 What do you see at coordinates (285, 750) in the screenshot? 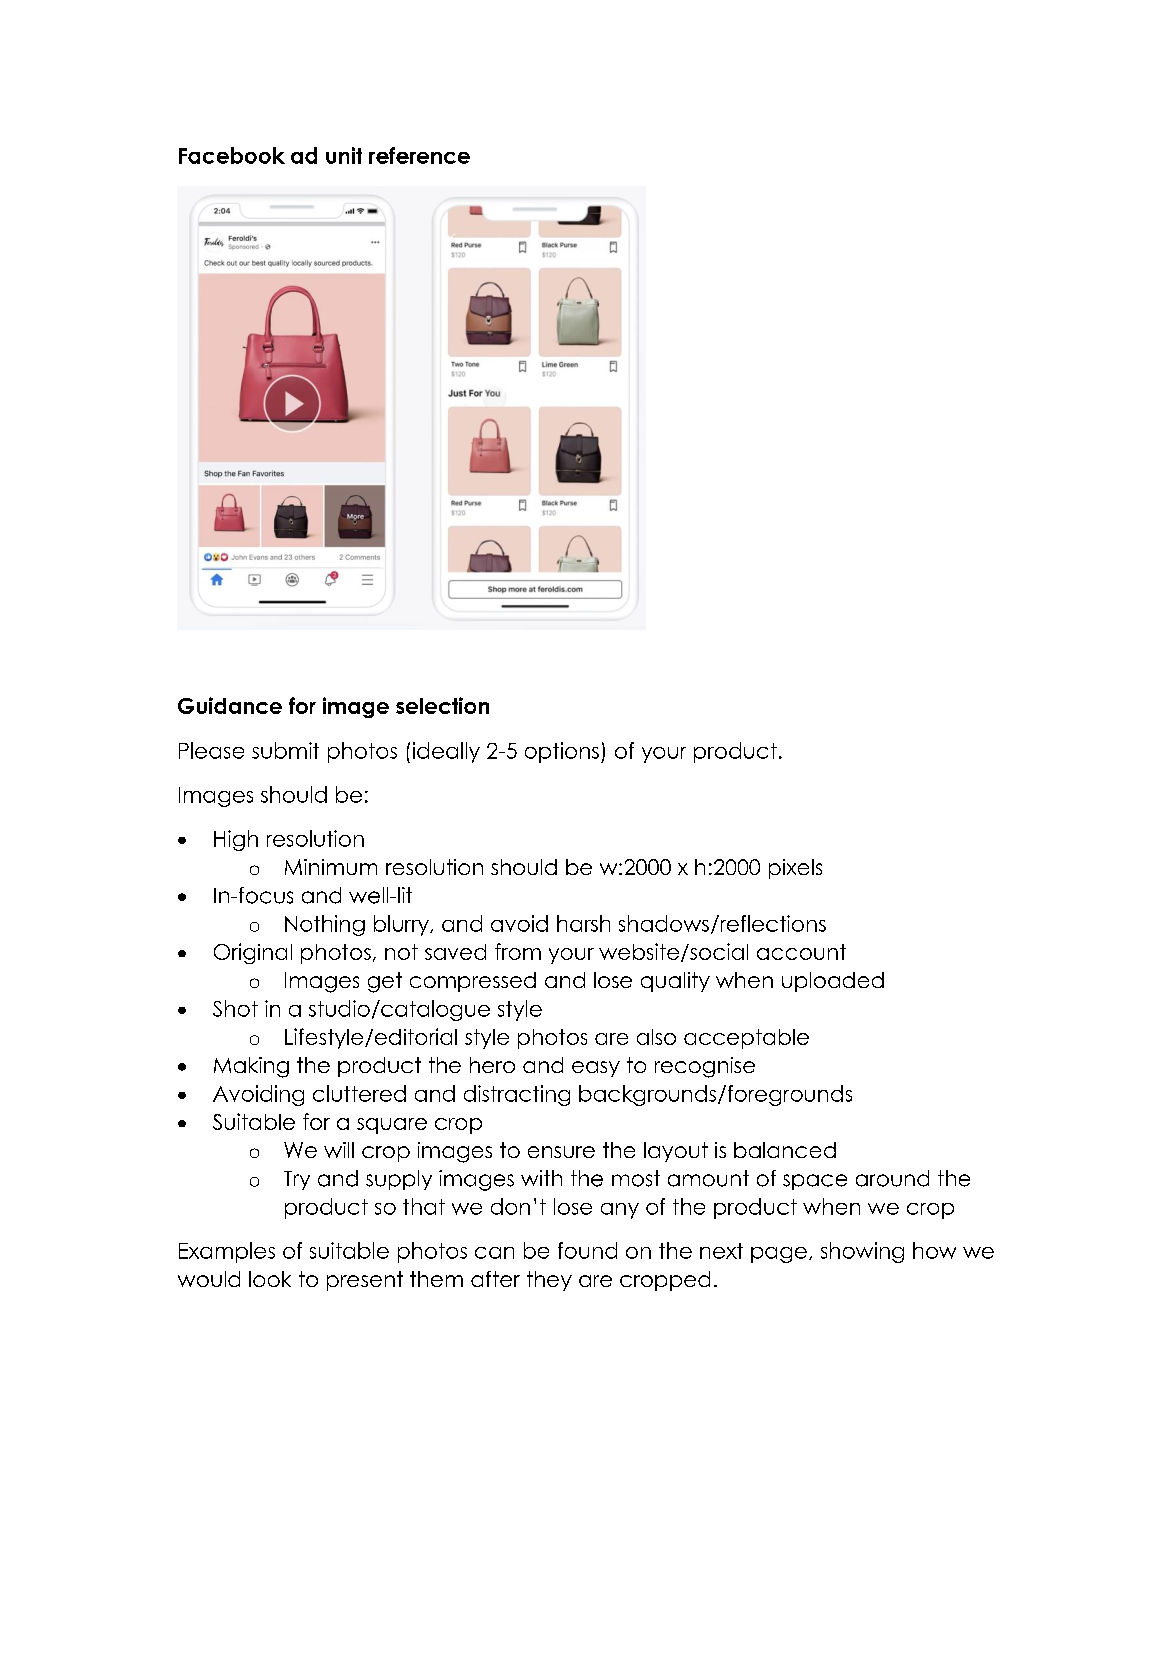
I see `submit` at bounding box center [285, 750].
